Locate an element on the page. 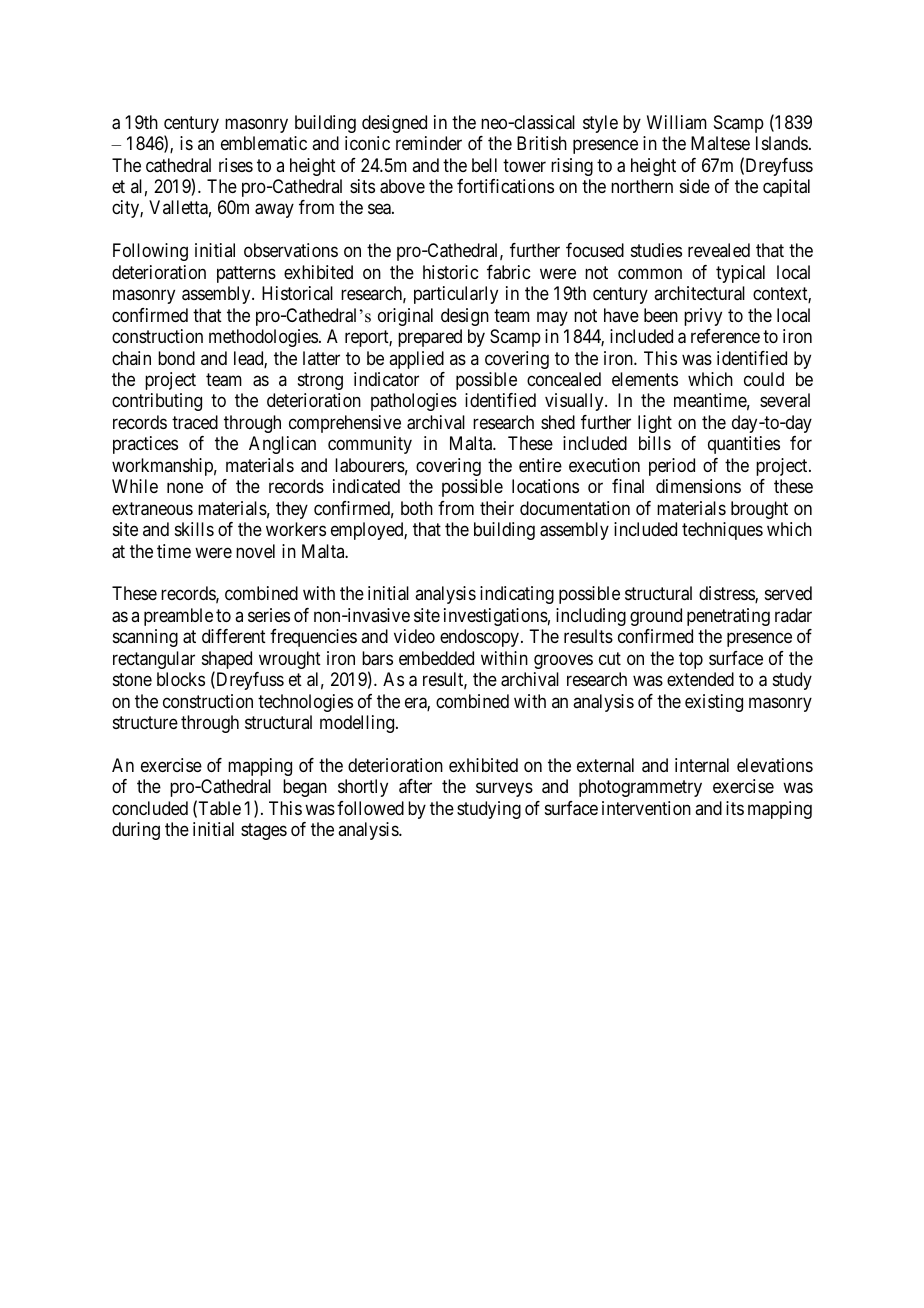  dimensions is located at coordinates (698, 486).
